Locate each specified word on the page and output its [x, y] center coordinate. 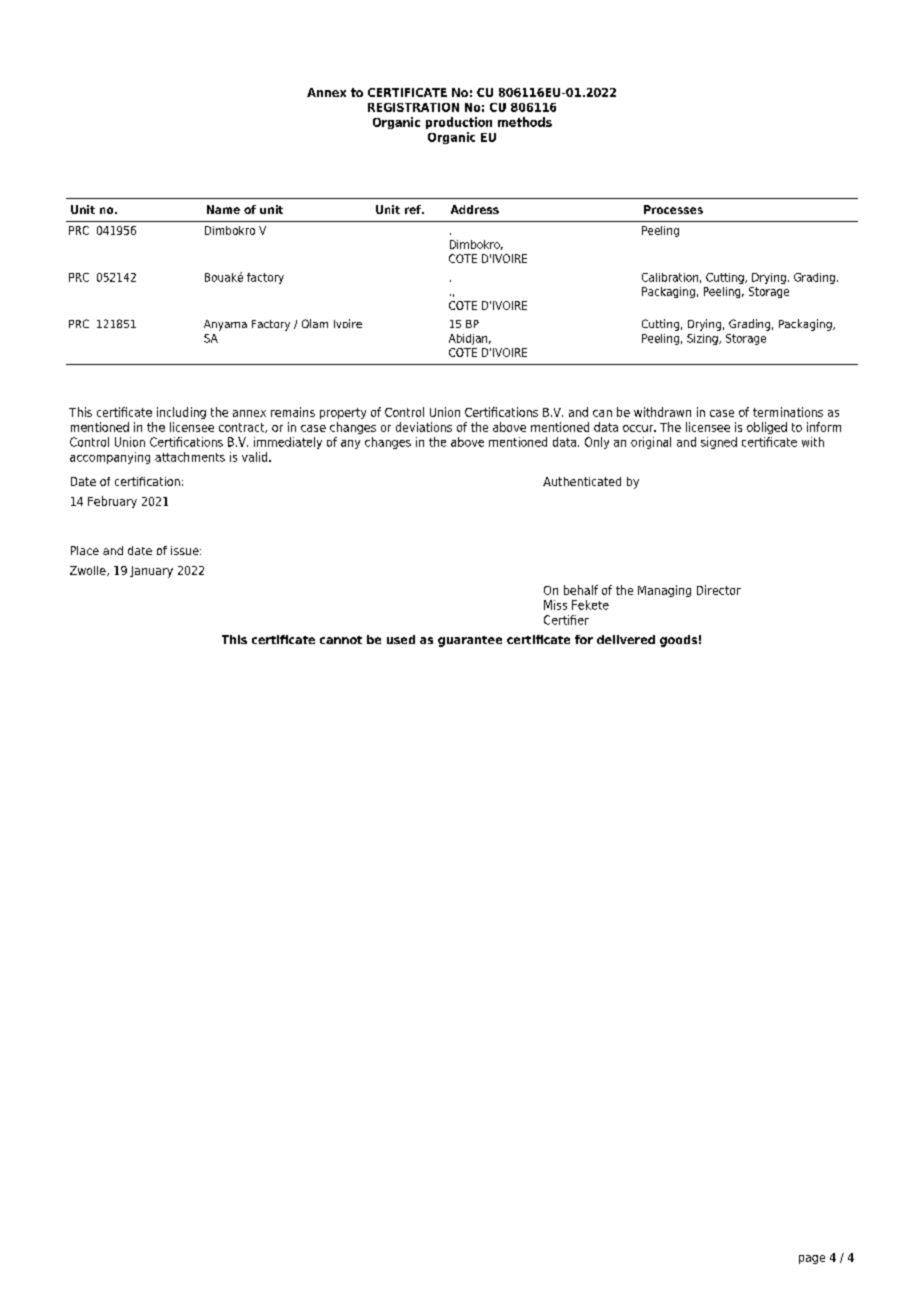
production [459, 123]
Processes [673, 209]
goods [678, 641]
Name [223, 209]
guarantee [470, 641]
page [812, 1259]
